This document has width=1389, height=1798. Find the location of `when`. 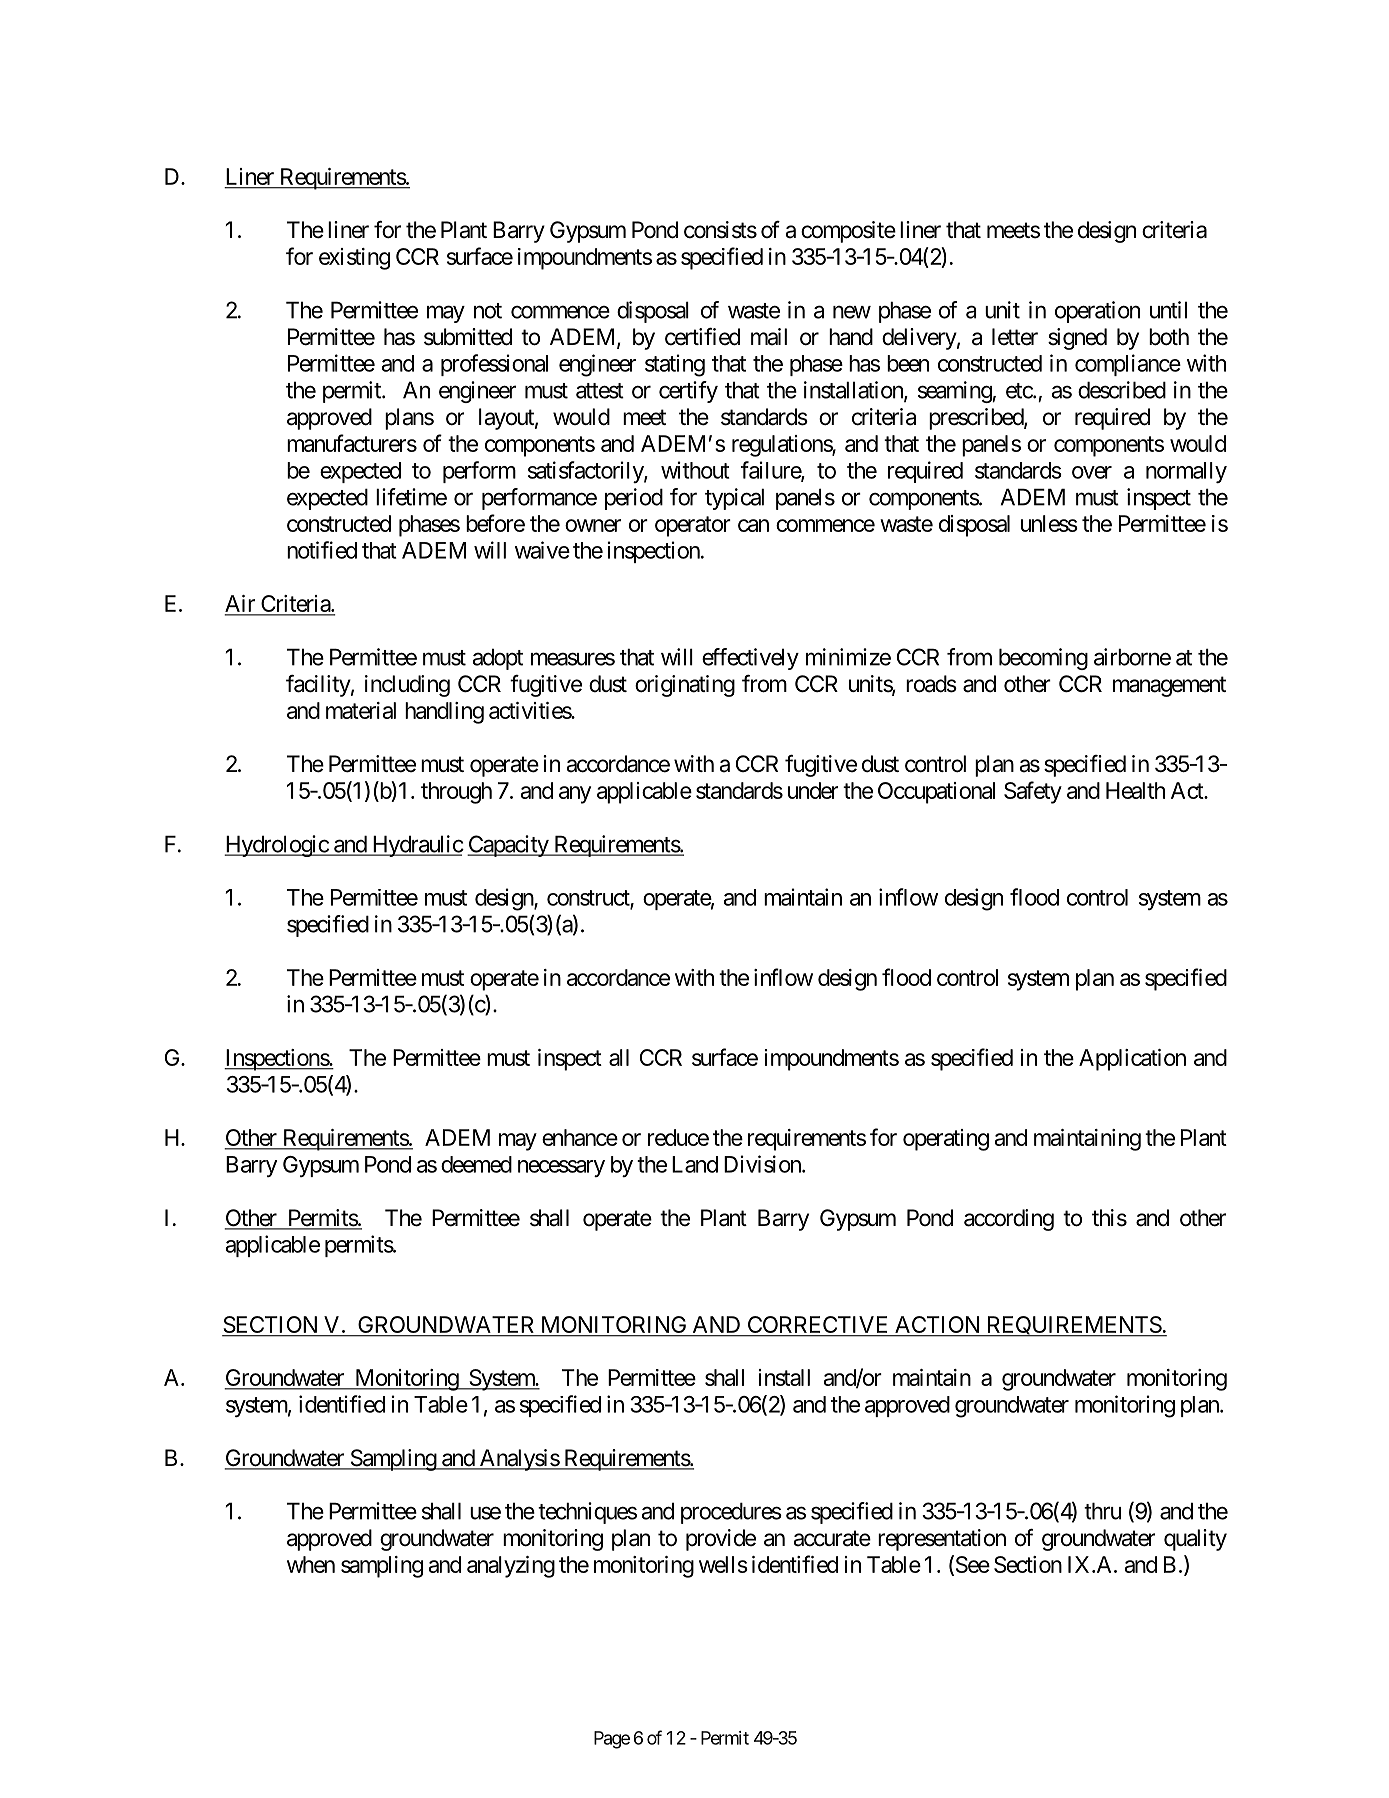

when is located at coordinates (311, 1564).
